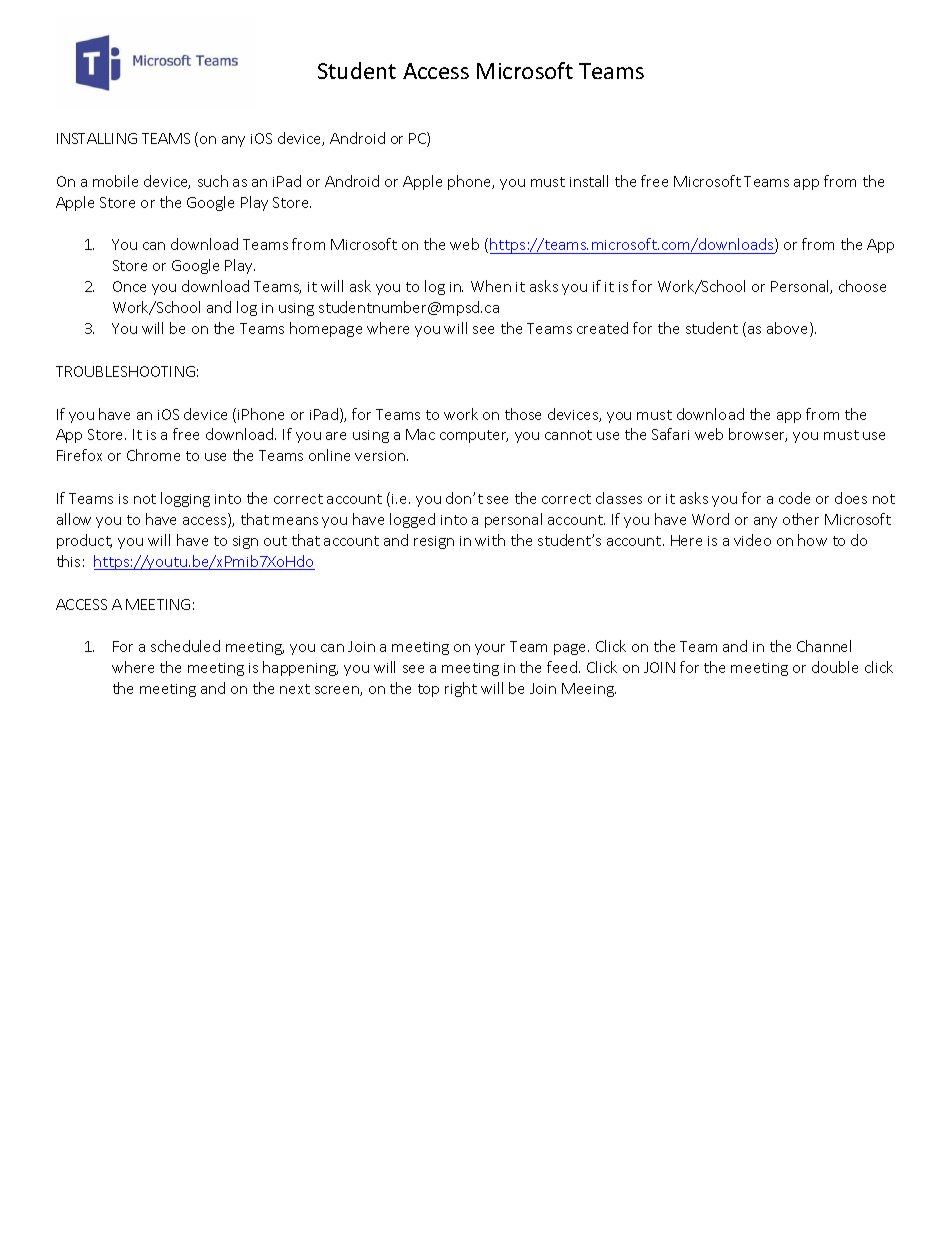 The height and width of the image is (1233, 952). I want to click on scheduled, so click(185, 646).
